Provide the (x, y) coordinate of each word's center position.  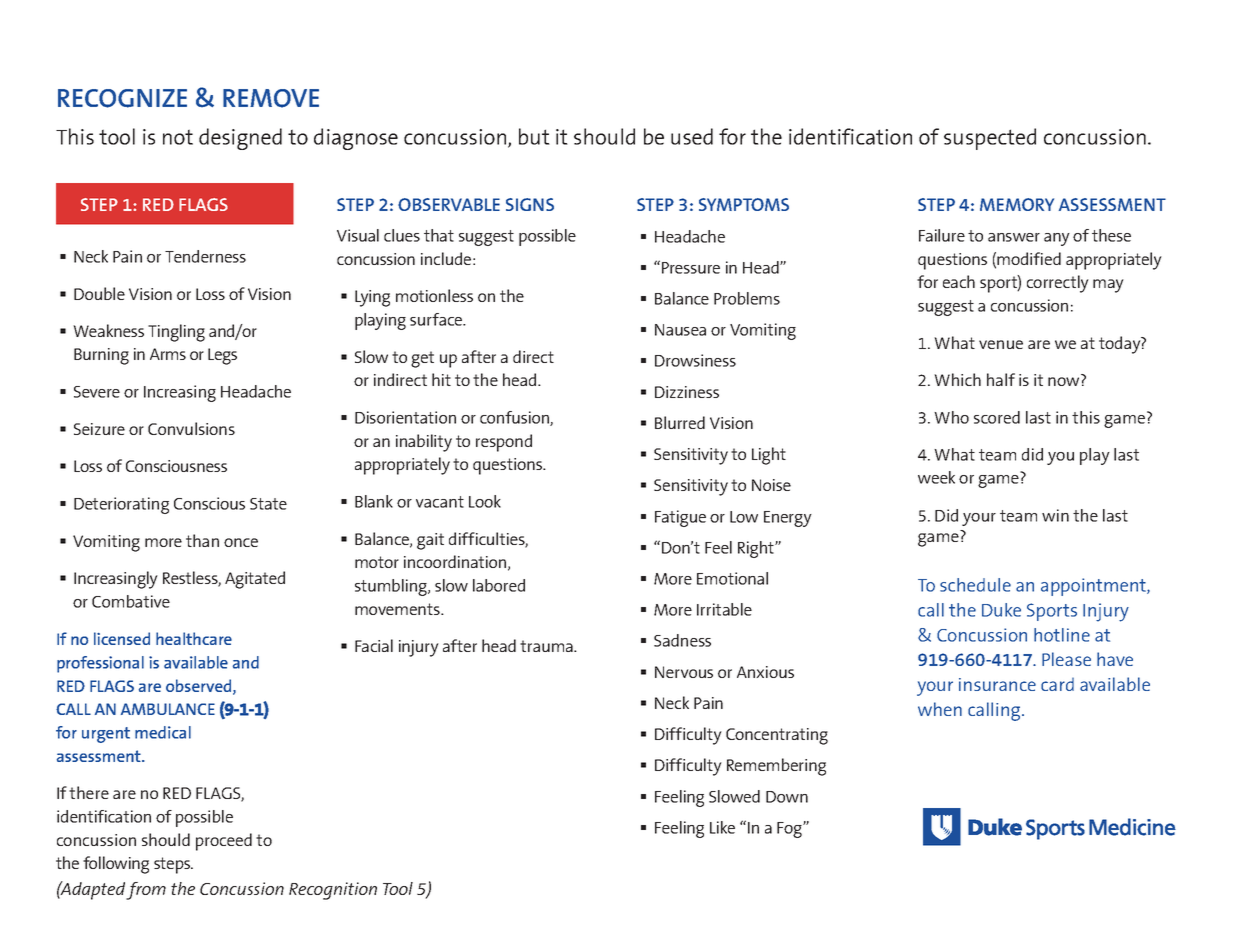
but (534, 136)
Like (722, 827)
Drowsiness (695, 360)
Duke (1001, 610)
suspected (990, 139)
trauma (547, 646)
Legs (222, 356)
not (178, 137)
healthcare (194, 638)
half (1001, 379)
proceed (224, 842)
